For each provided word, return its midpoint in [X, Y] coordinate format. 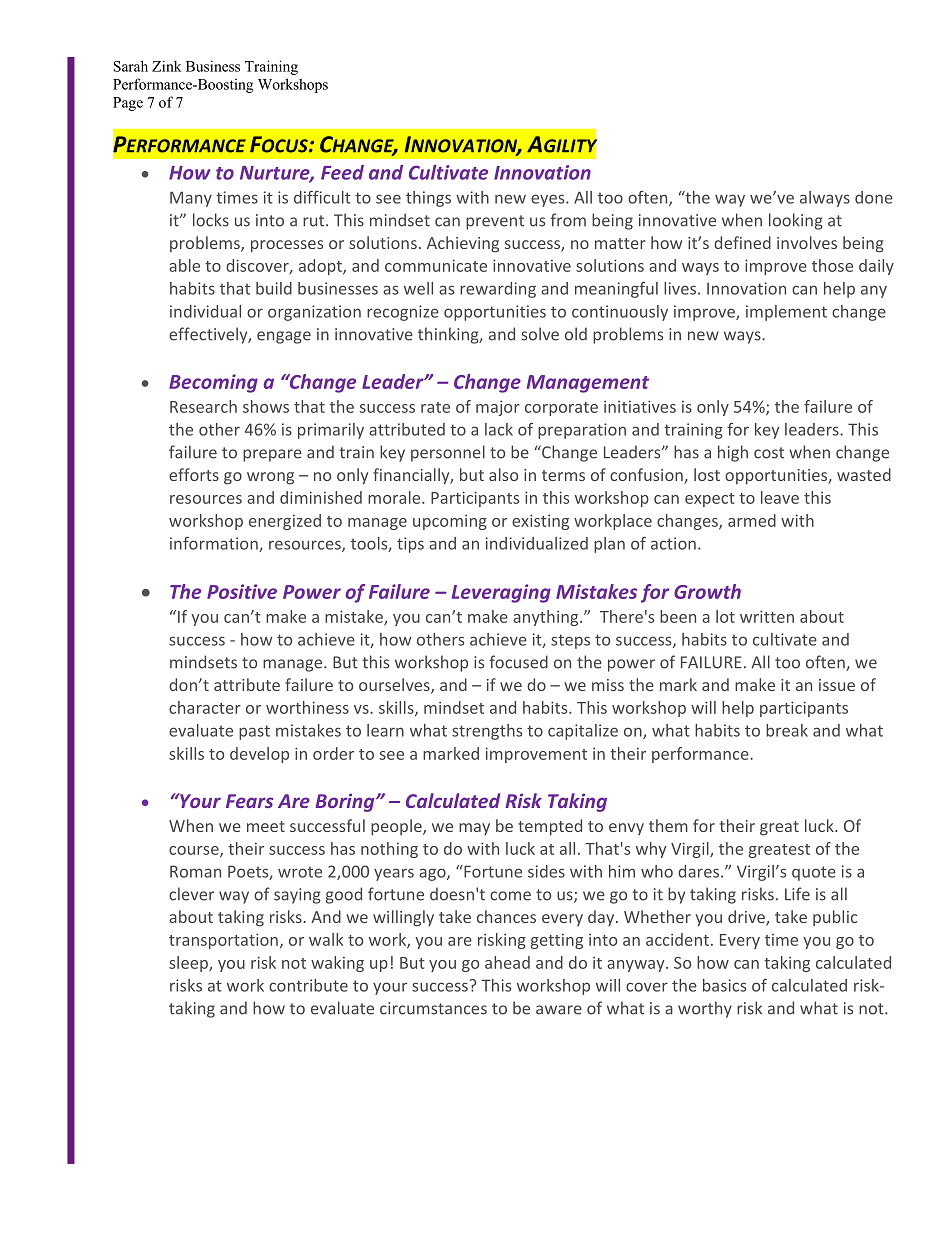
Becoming [213, 383]
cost [769, 453]
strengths [487, 732]
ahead [507, 962]
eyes [549, 200]
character [205, 707]
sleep [189, 964]
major [498, 408]
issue [837, 685]
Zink [167, 66]
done [874, 197]
